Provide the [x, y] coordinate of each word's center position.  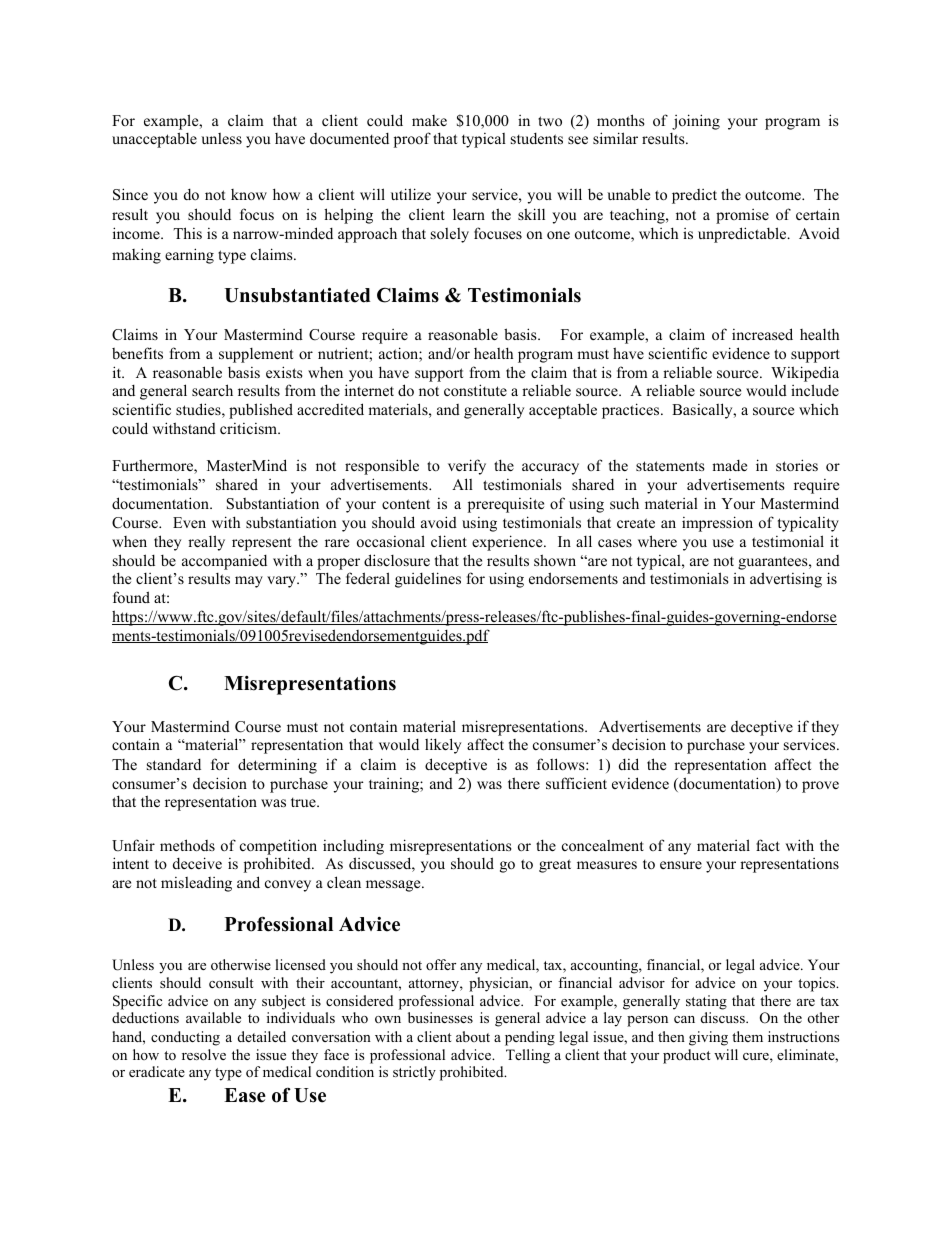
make [429, 120]
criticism [249, 428]
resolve [204, 1054]
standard [174, 764]
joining [696, 122]
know [249, 194]
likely [443, 746]
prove [820, 787]
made [729, 465]
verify [467, 467]
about [473, 1036]
